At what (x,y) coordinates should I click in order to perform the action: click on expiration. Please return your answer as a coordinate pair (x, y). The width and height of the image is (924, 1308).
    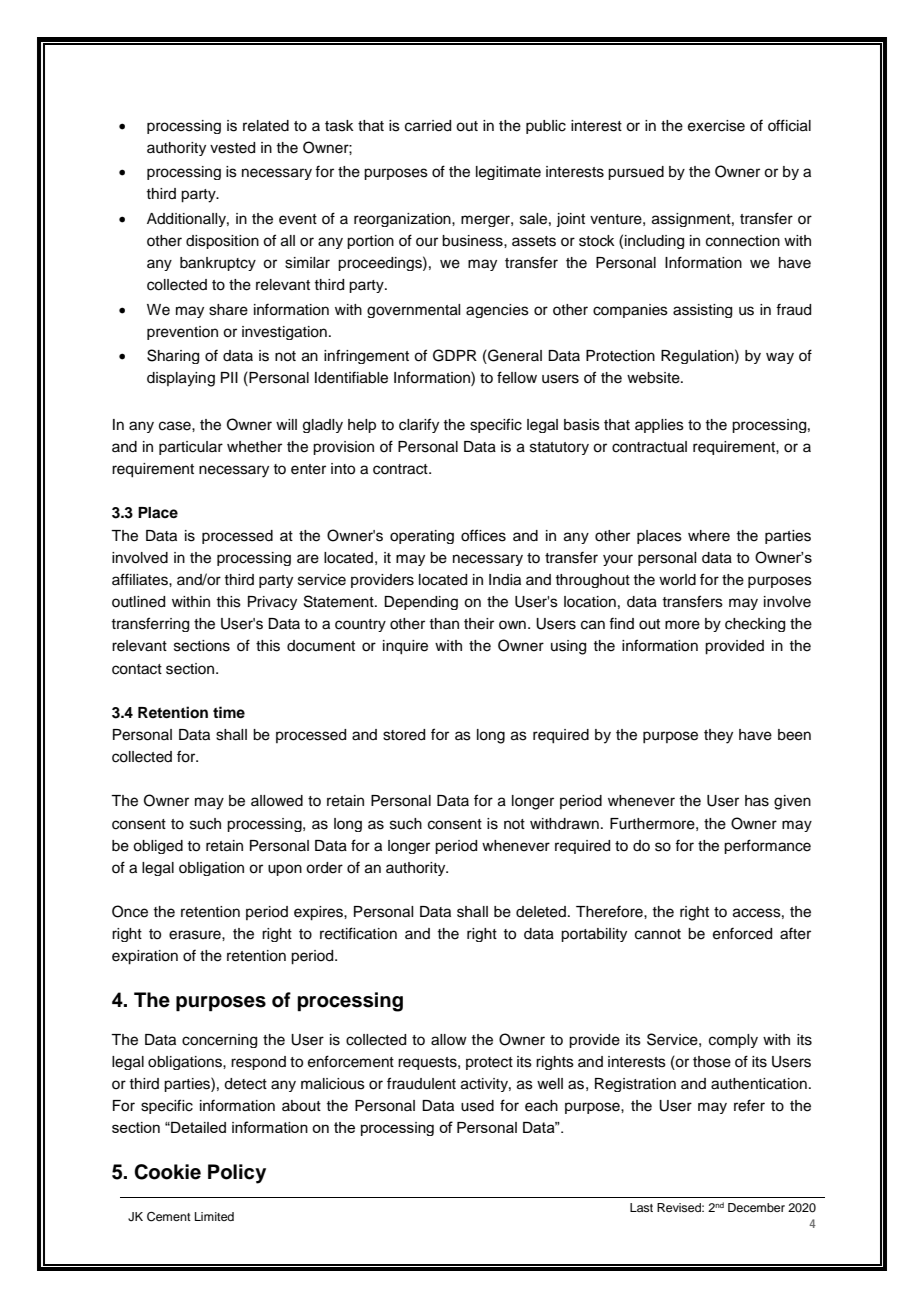
    Looking at the image, I should click on (145, 957).
